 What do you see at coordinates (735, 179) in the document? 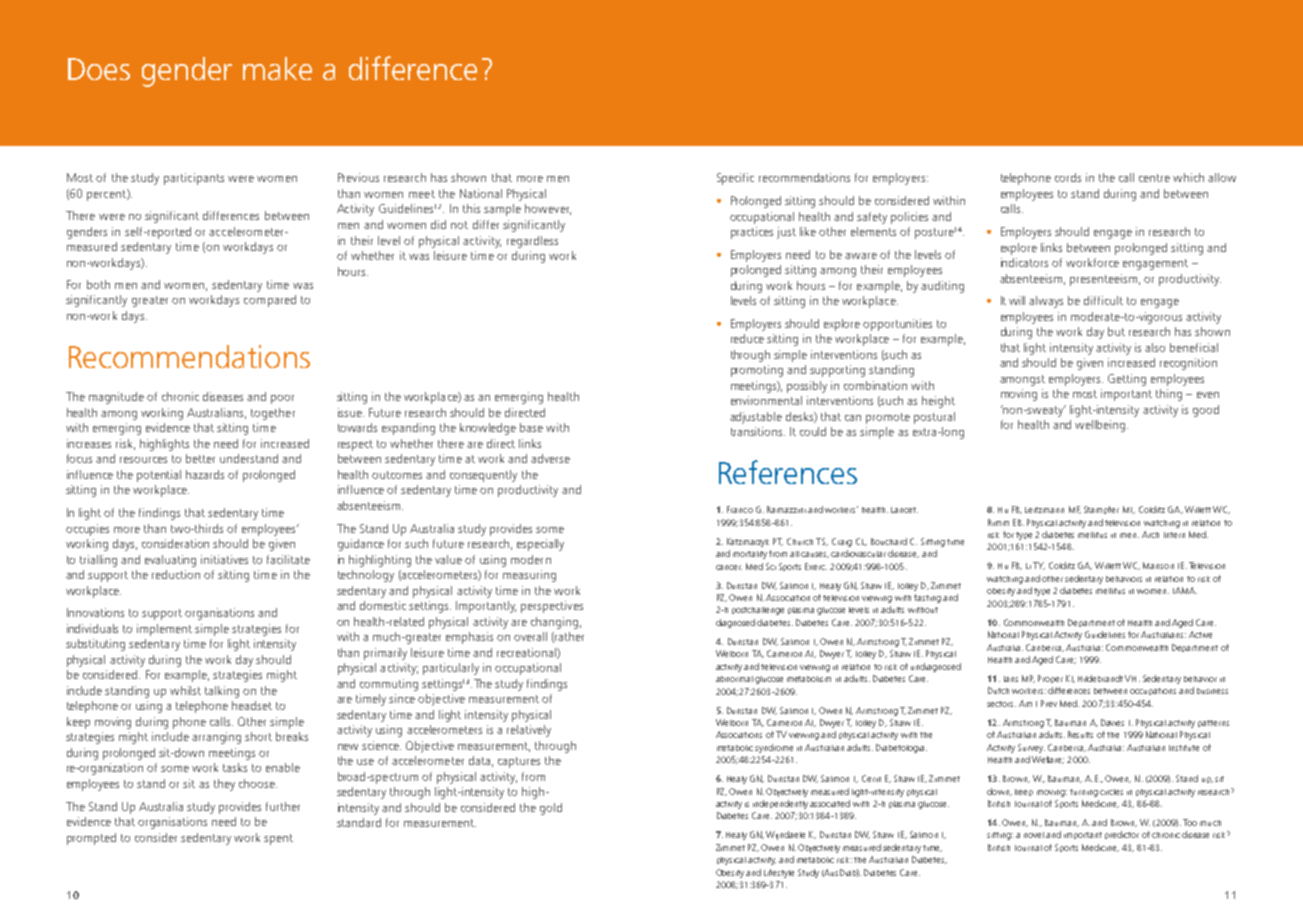
I see `Specific` at bounding box center [735, 179].
